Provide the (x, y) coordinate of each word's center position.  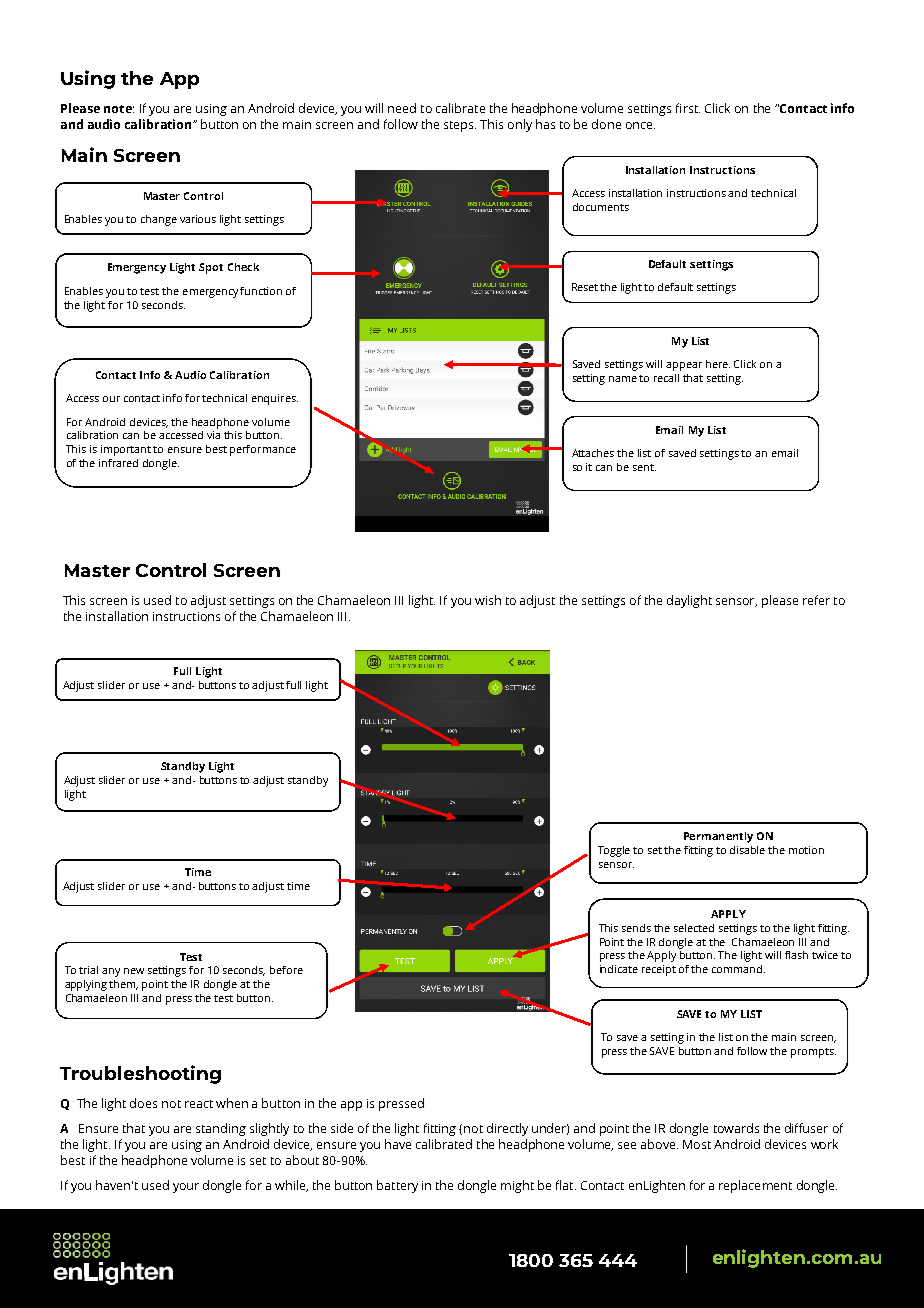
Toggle (614, 851)
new (134, 971)
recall (666, 378)
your (186, 1188)
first (688, 108)
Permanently (718, 837)
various (198, 219)
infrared (118, 463)
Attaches (593, 453)
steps (460, 126)
